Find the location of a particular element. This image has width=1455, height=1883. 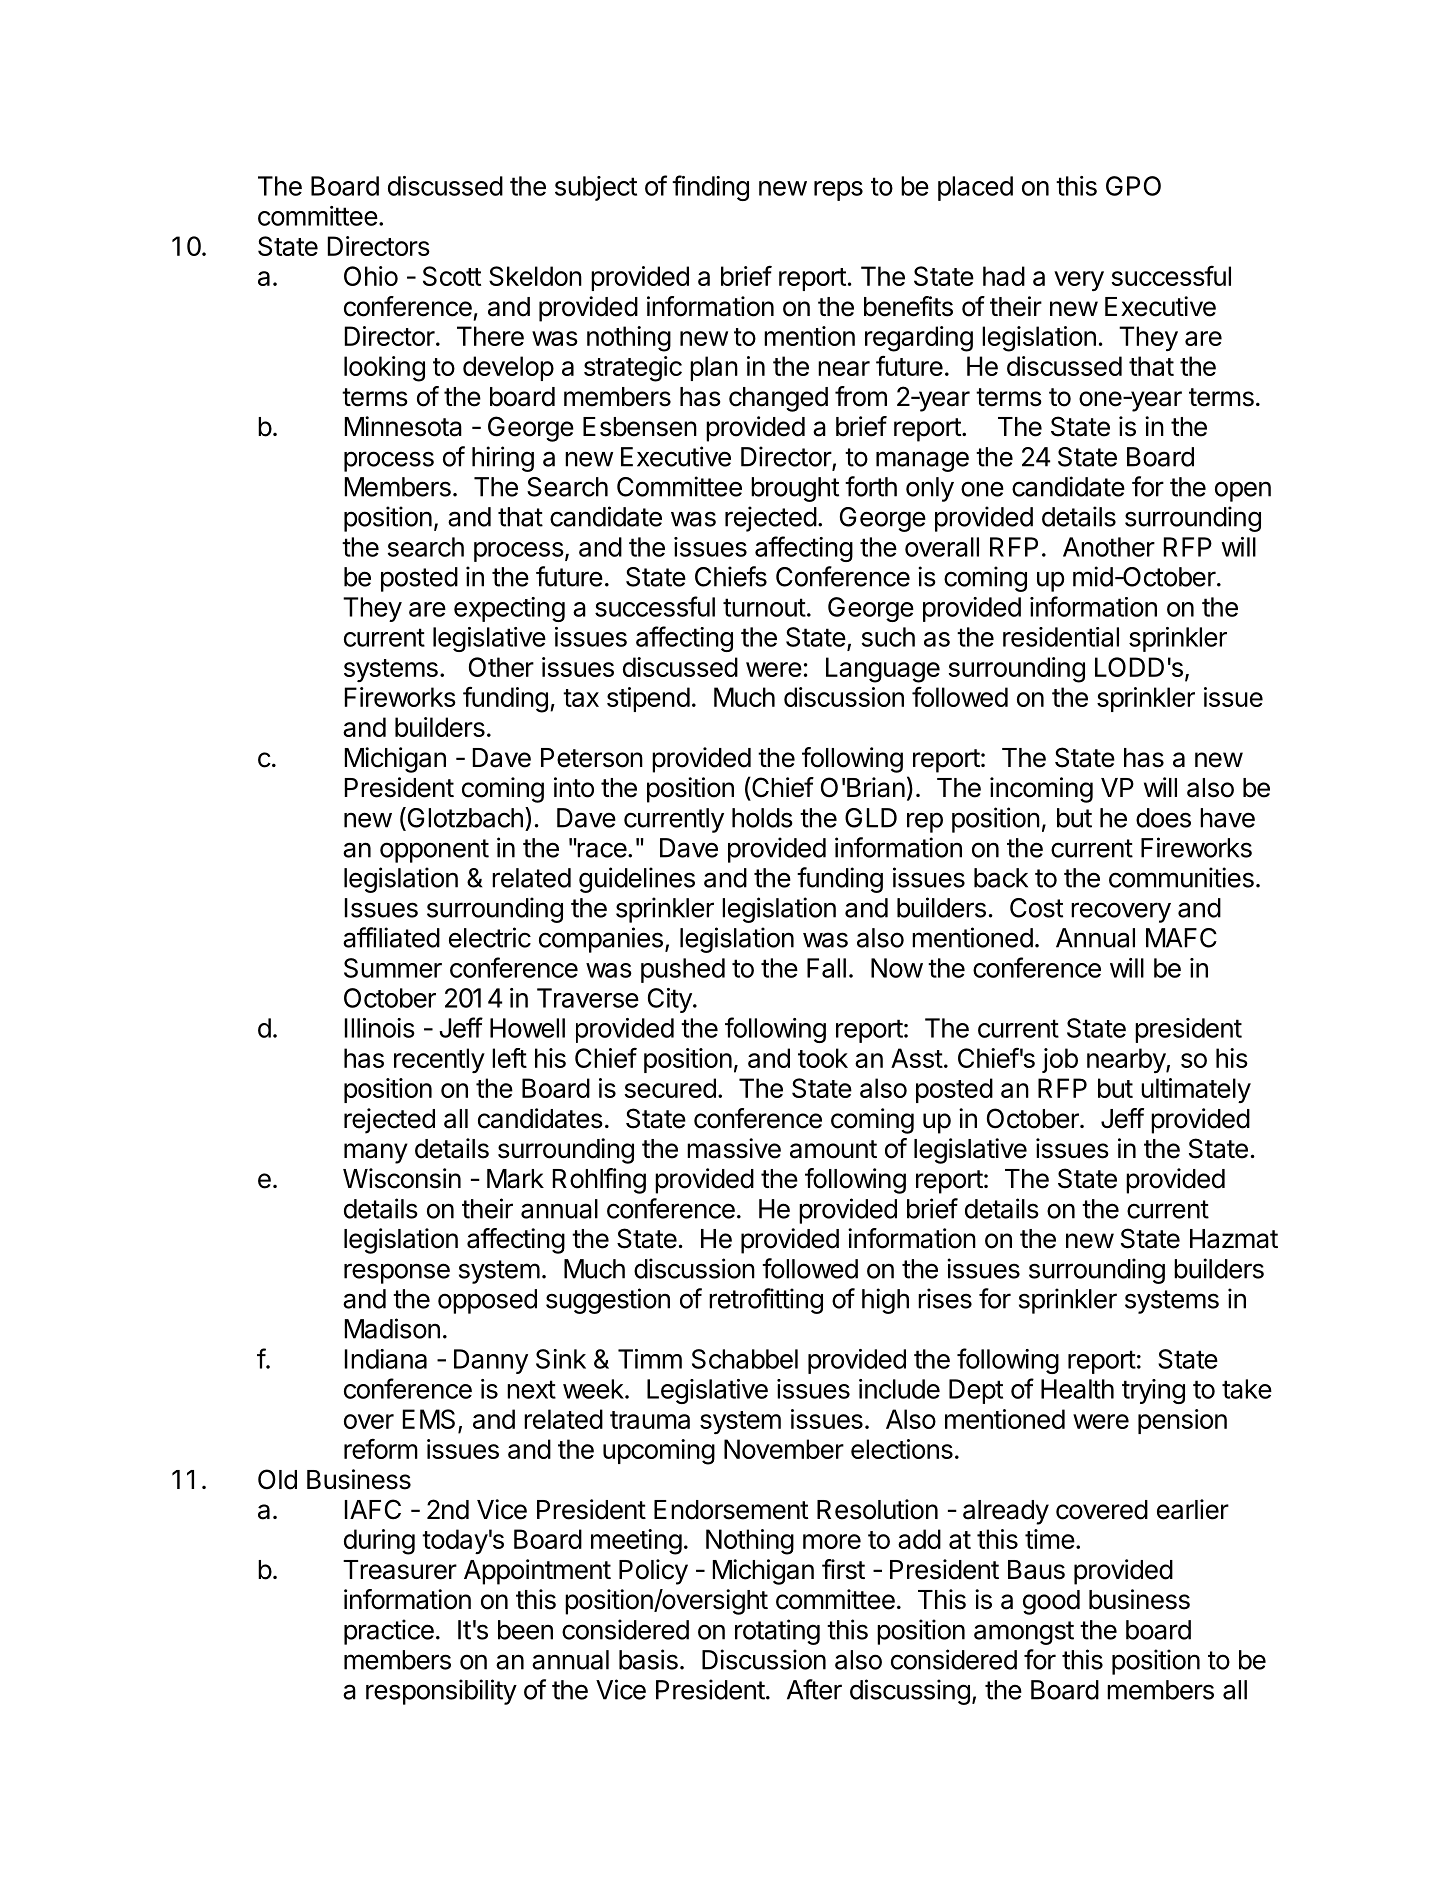

ultimately is located at coordinates (1196, 1090).
